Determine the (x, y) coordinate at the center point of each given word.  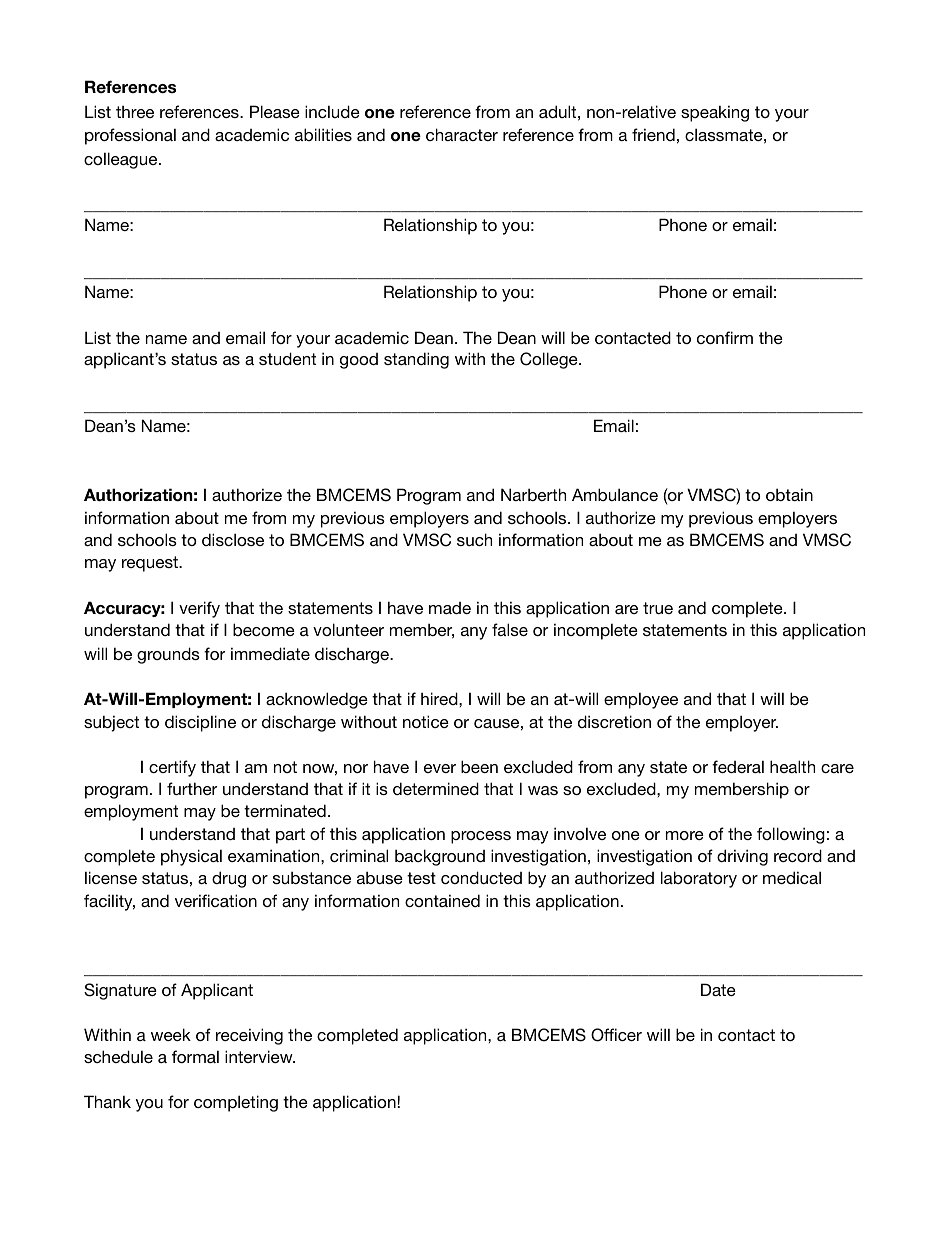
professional (130, 136)
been (479, 766)
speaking (715, 113)
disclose (233, 539)
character (462, 134)
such (474, 539)
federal (738, 766)
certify (172, 768)
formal (195, 1056)
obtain (789, 494)
